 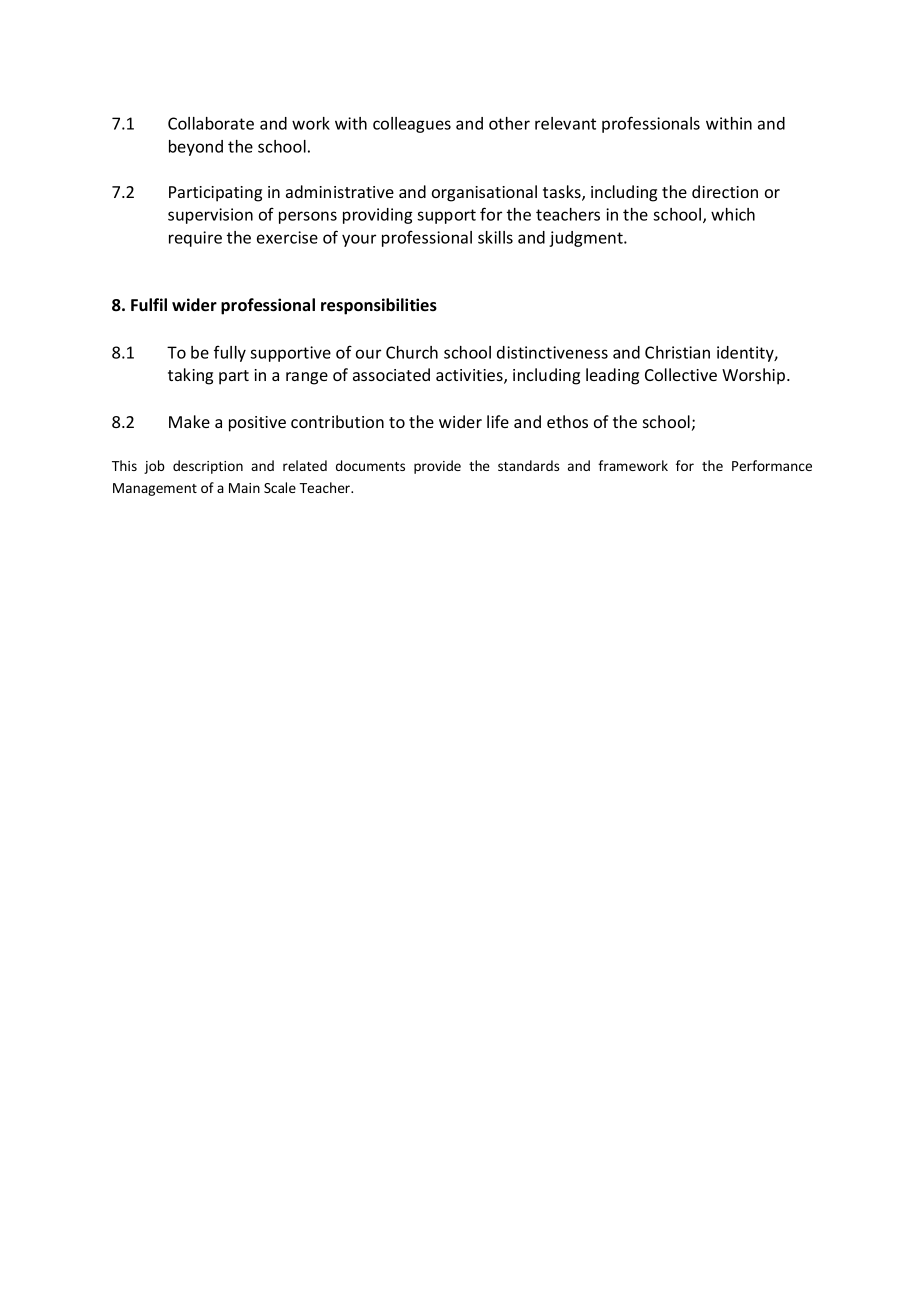 What do you see at coordinates (412, 125) in the document?
I see `colleagues` at bounding box center [412, 125].
